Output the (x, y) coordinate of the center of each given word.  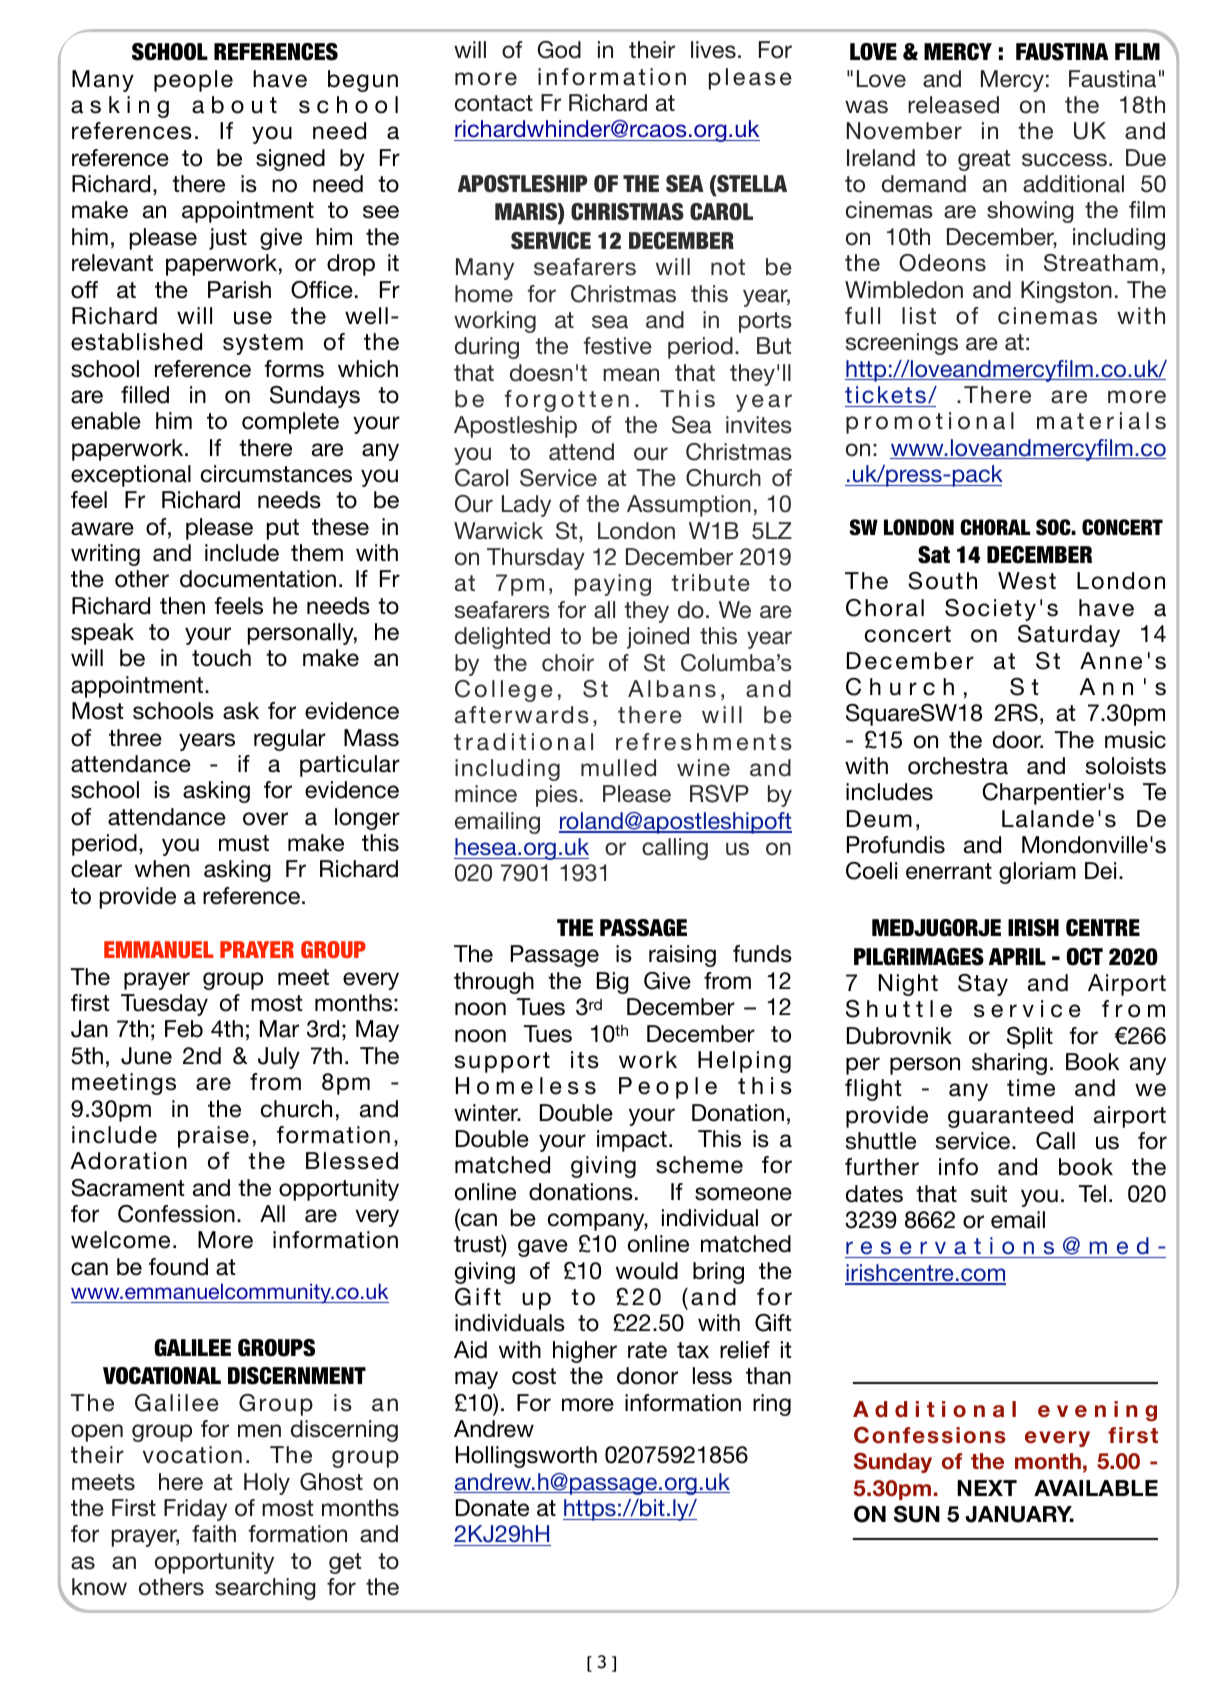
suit (989, 1194)
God (559, 50)
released (953, 105)
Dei (1100, 871)
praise (213, 1137)
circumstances (276, 474)
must (244, 843)
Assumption (689, 506)
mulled (618, 768)
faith (214, 1534)
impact (632, 1141)
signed (290, 160)
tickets (885, 395)
